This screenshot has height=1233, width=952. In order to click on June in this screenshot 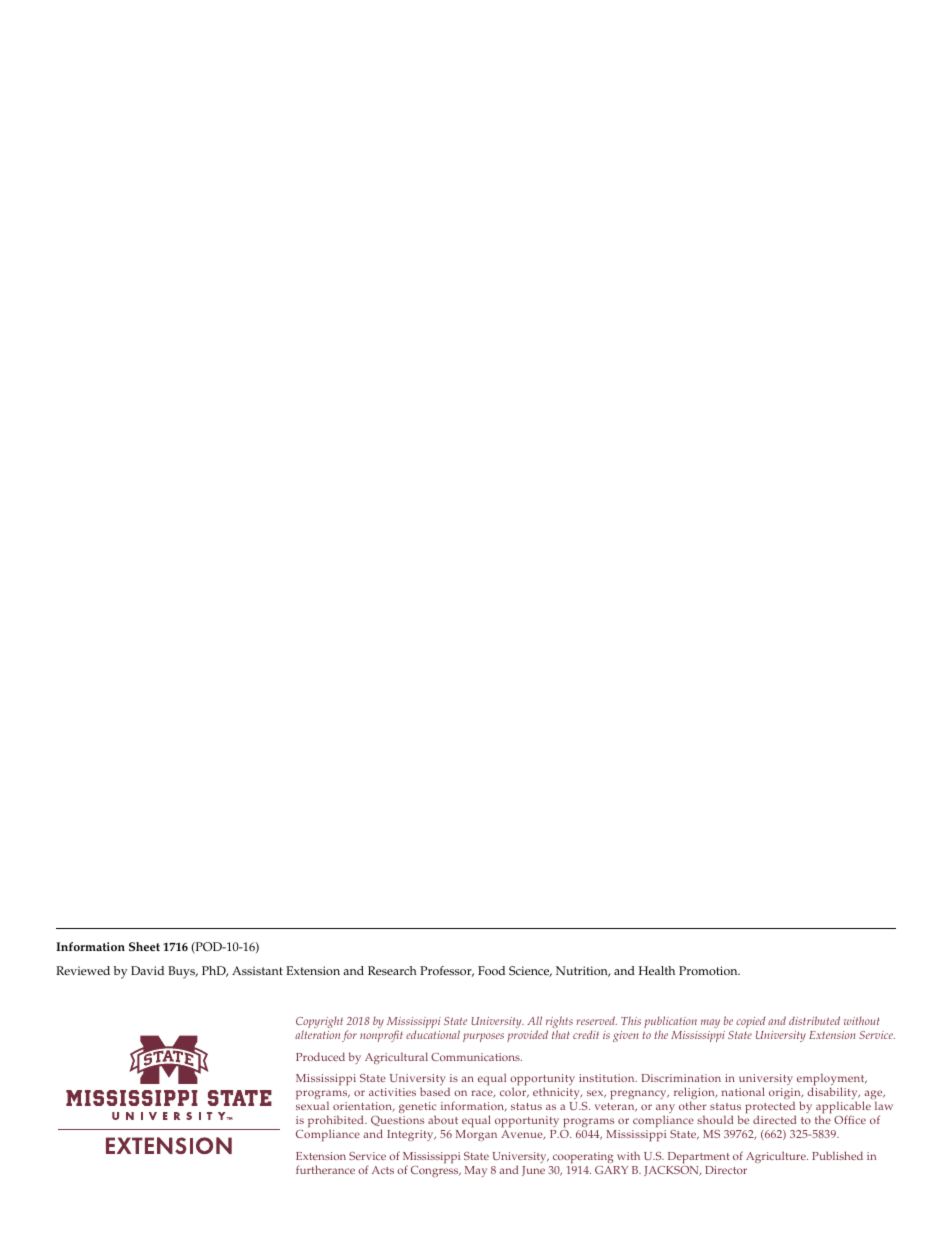, I will do `click(533, 1171)`.
